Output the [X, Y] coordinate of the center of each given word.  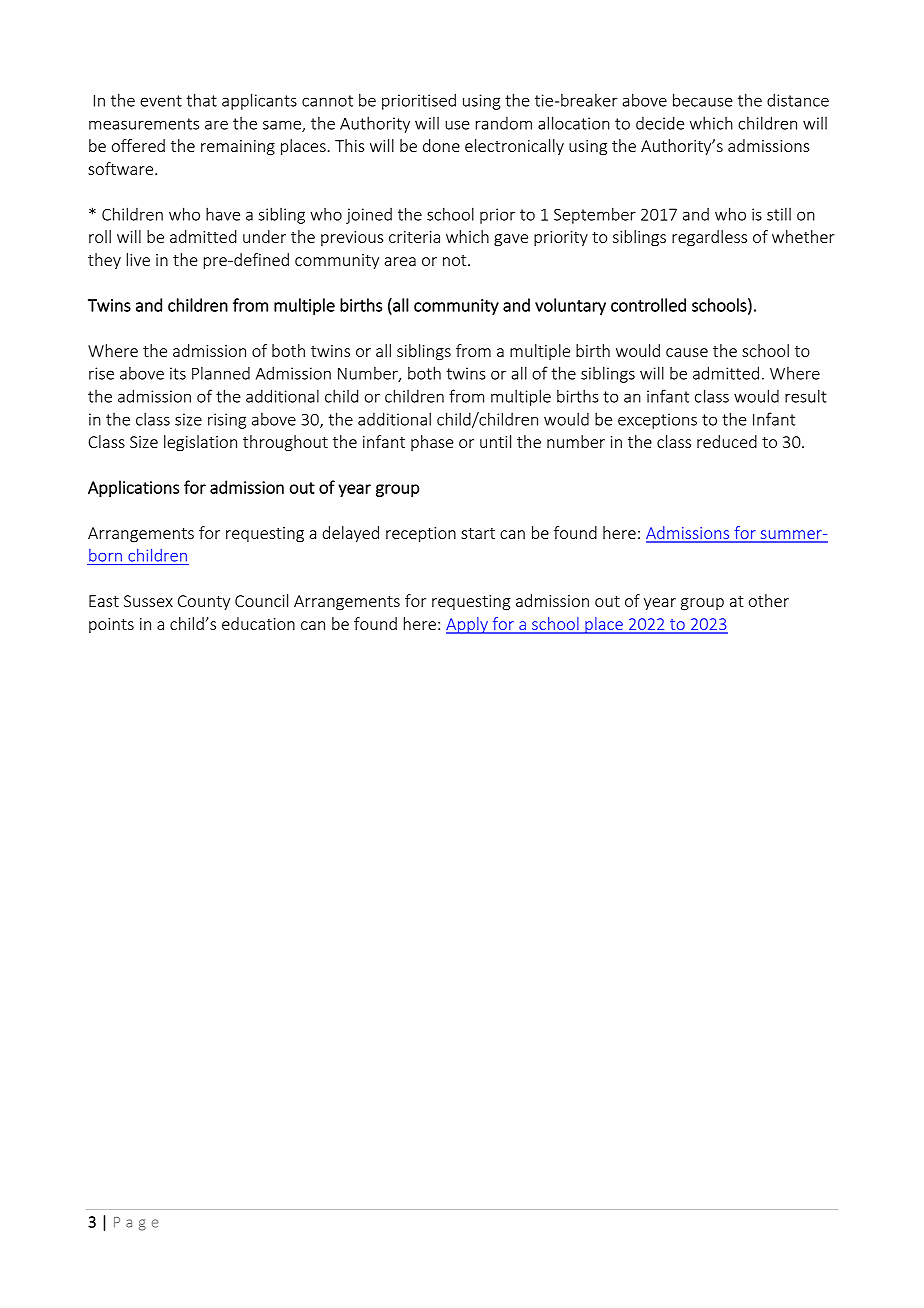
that [202, 100]
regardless [709, 238]
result [806, 396]
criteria [414, 237]
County [204, 602]
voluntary [570, 306]
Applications [133, 488]
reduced [727, 441]
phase [432, 443]
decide [660, 123]
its [178, 373]
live [138, 259]
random [504, 123]
